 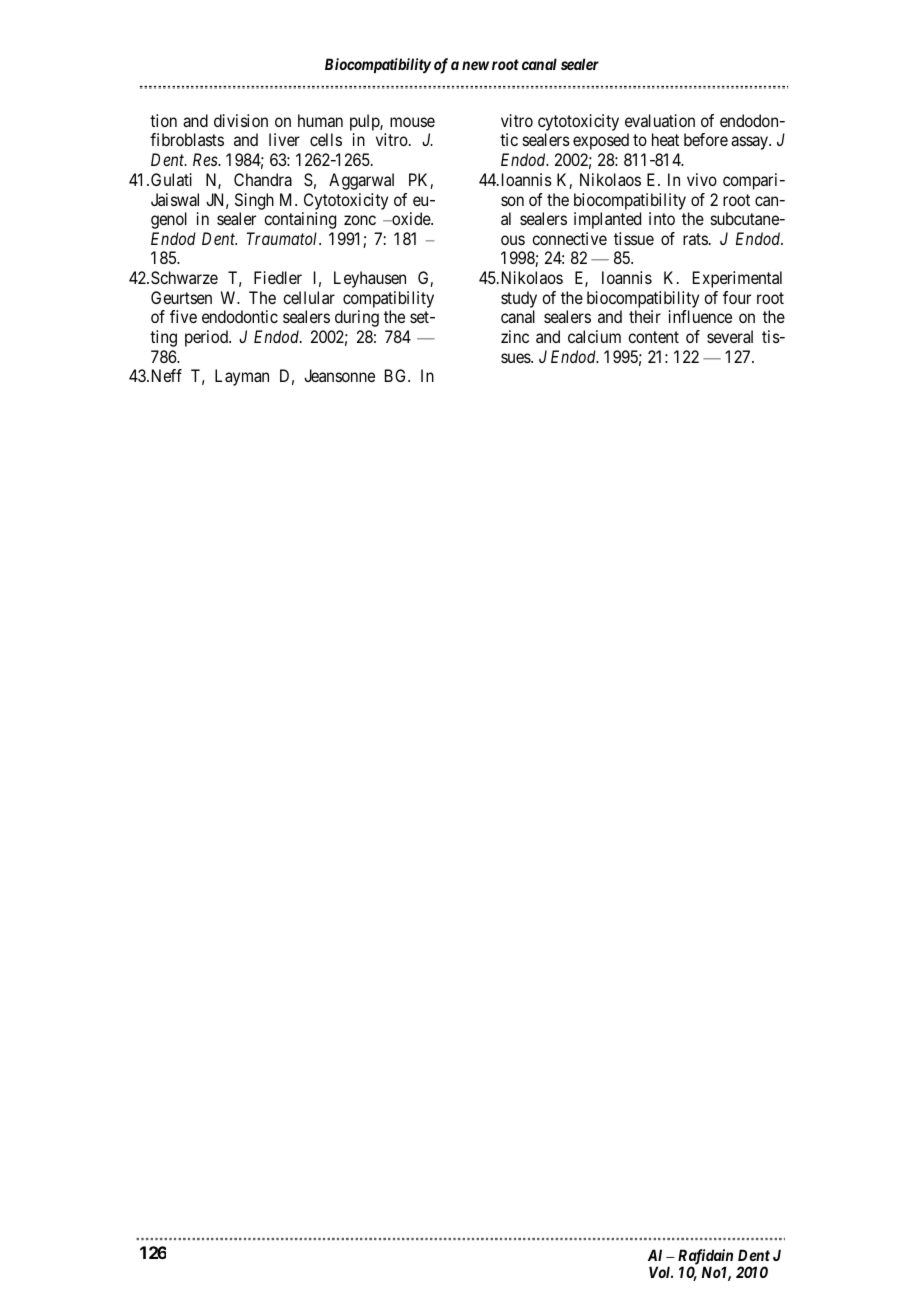 I want to click on new, so click(x=475, y=65).
